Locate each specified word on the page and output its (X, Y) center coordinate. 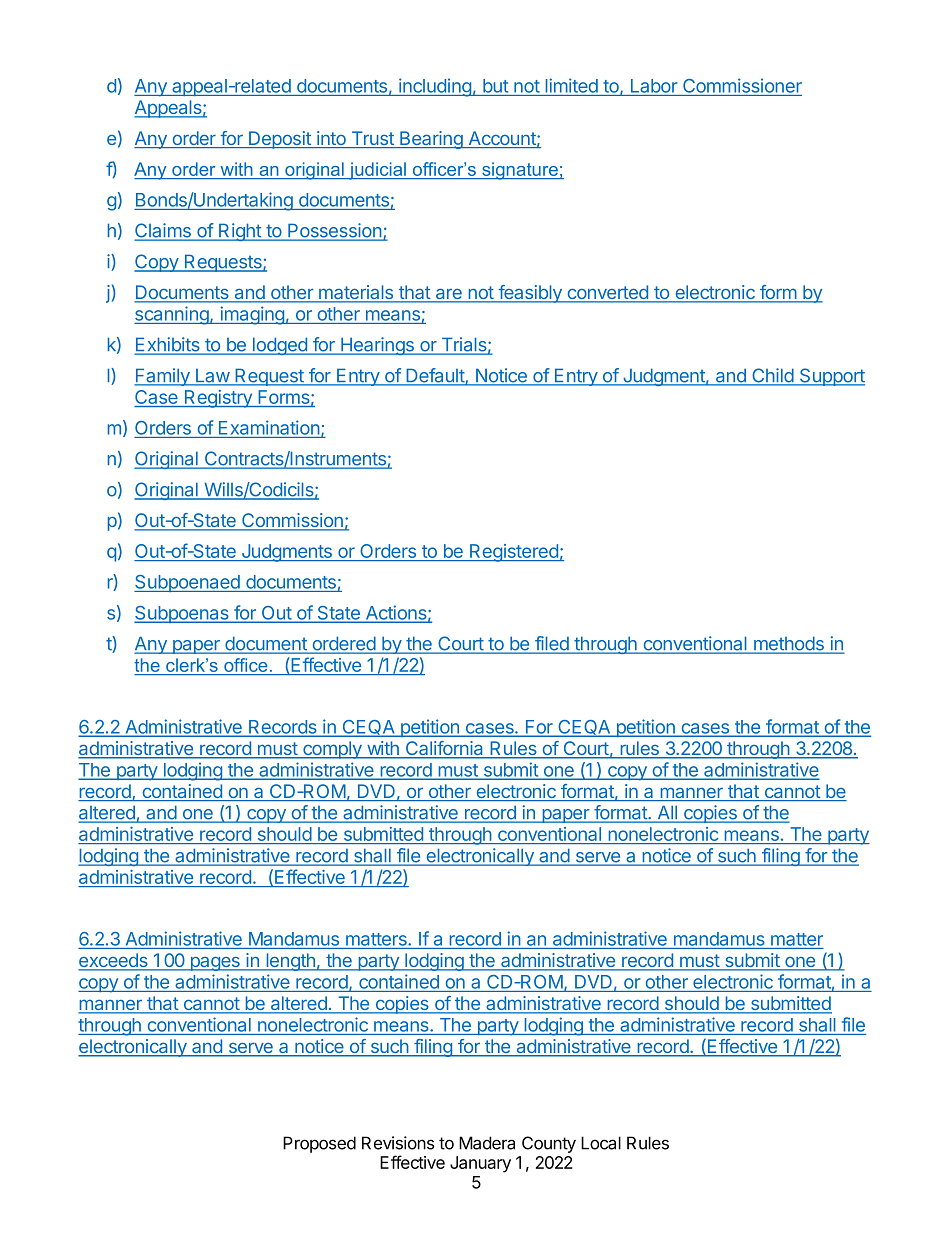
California (445, 749)
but (495, 86)
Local (601, 1143)
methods (788, 644)
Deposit (280, 140)
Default (435, 376)
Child (772, 376)
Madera (487, 1143)
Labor (654, 86)
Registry (218, 399)
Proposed (319, 1144)
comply (332, 750)
